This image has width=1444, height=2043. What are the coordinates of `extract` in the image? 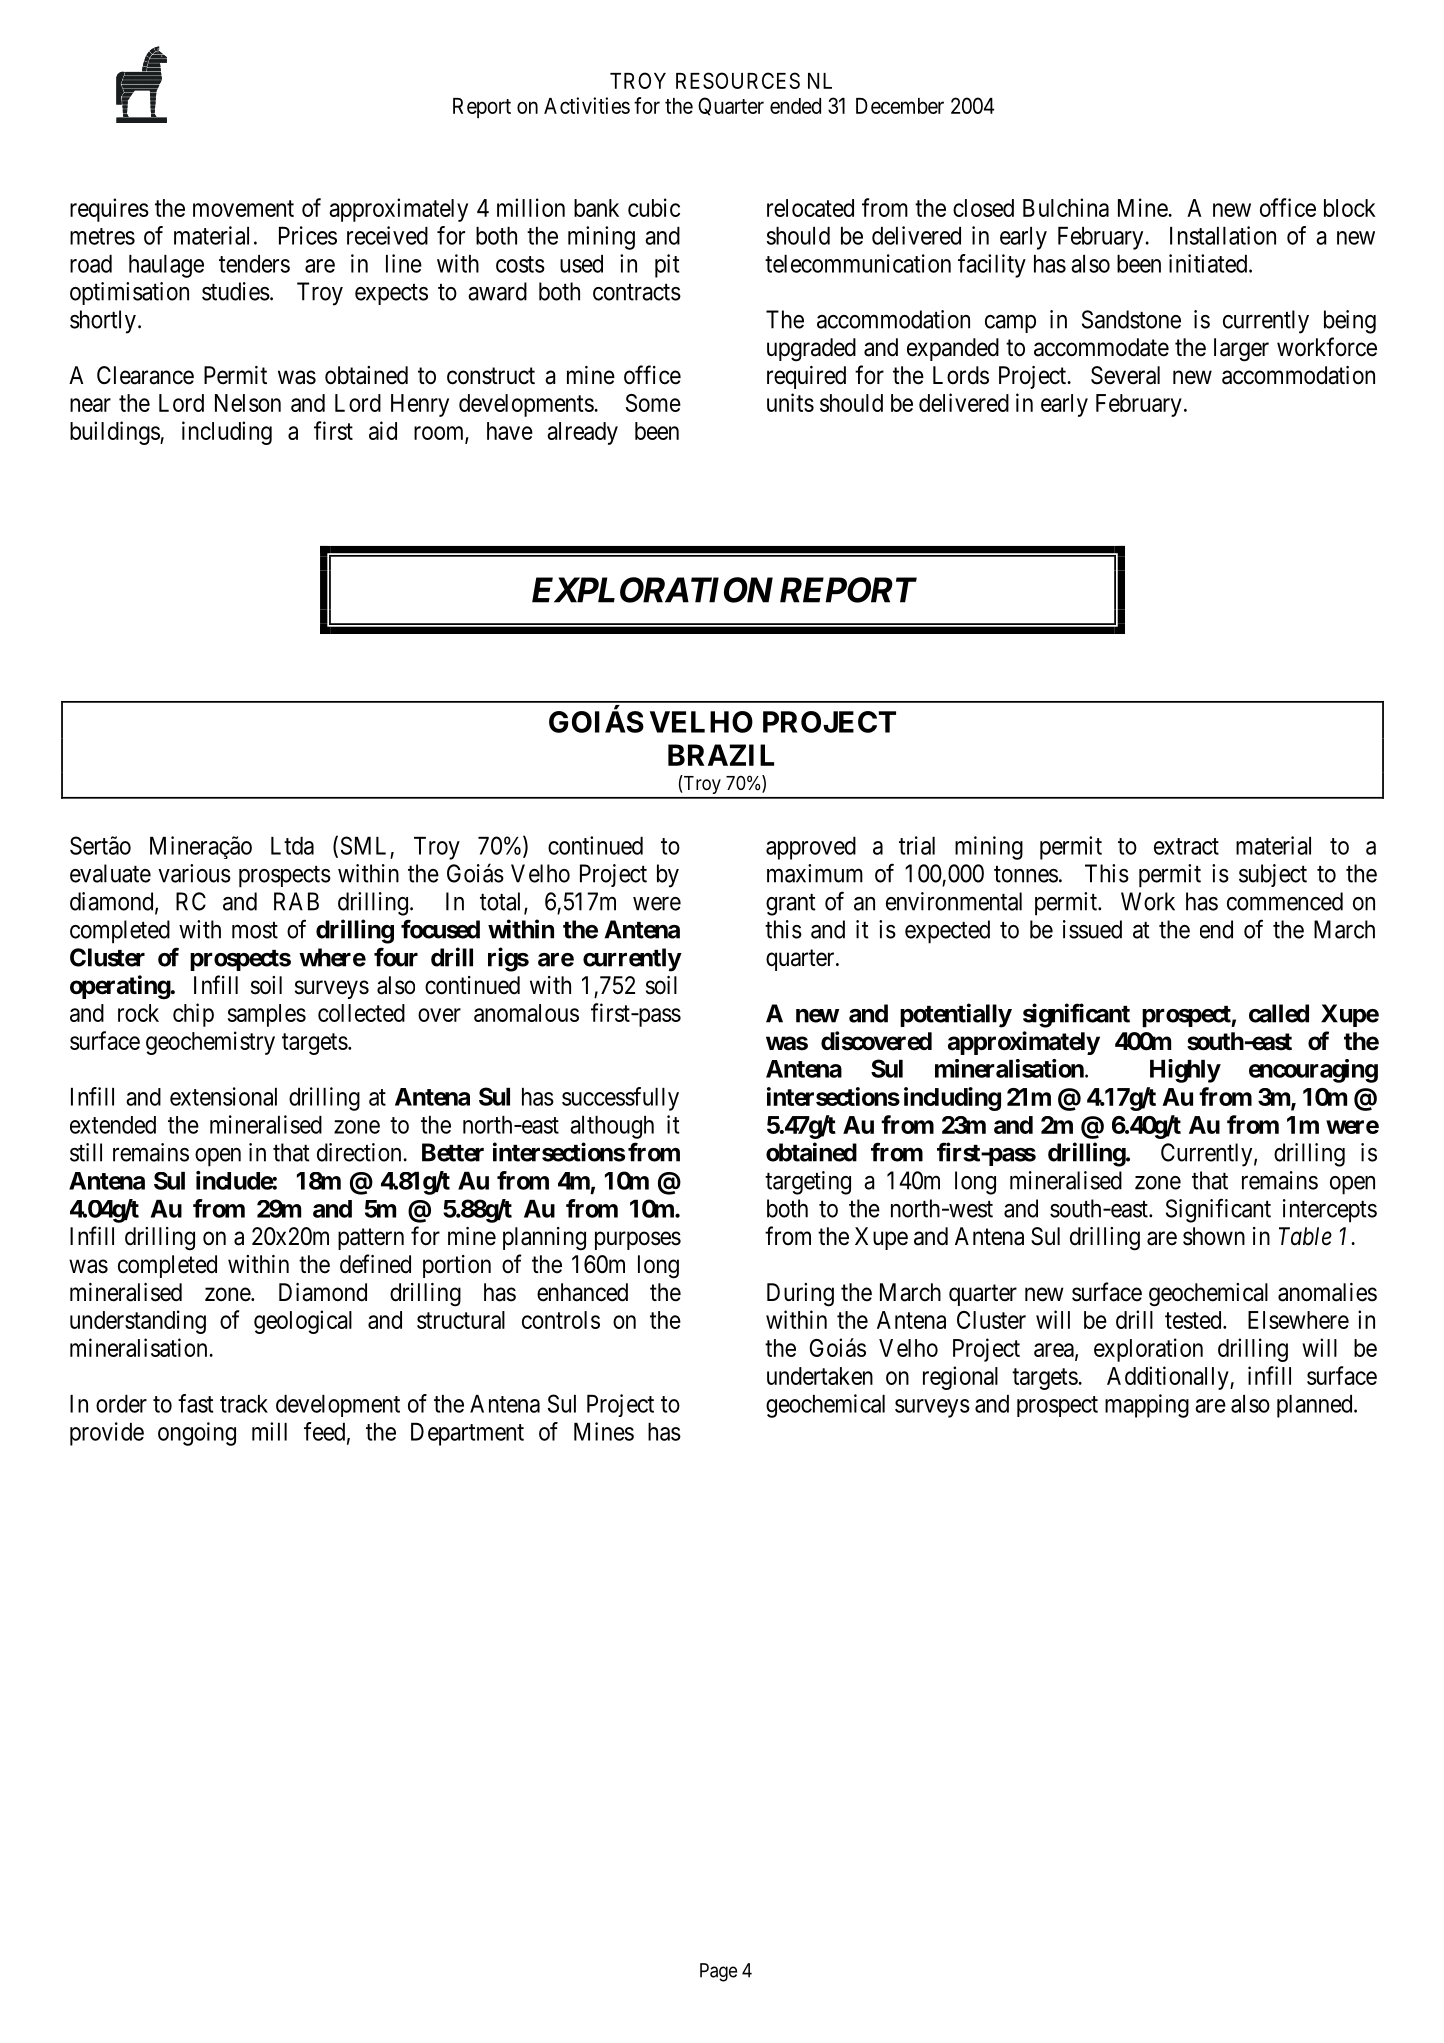 It's located at (1186, 846).
